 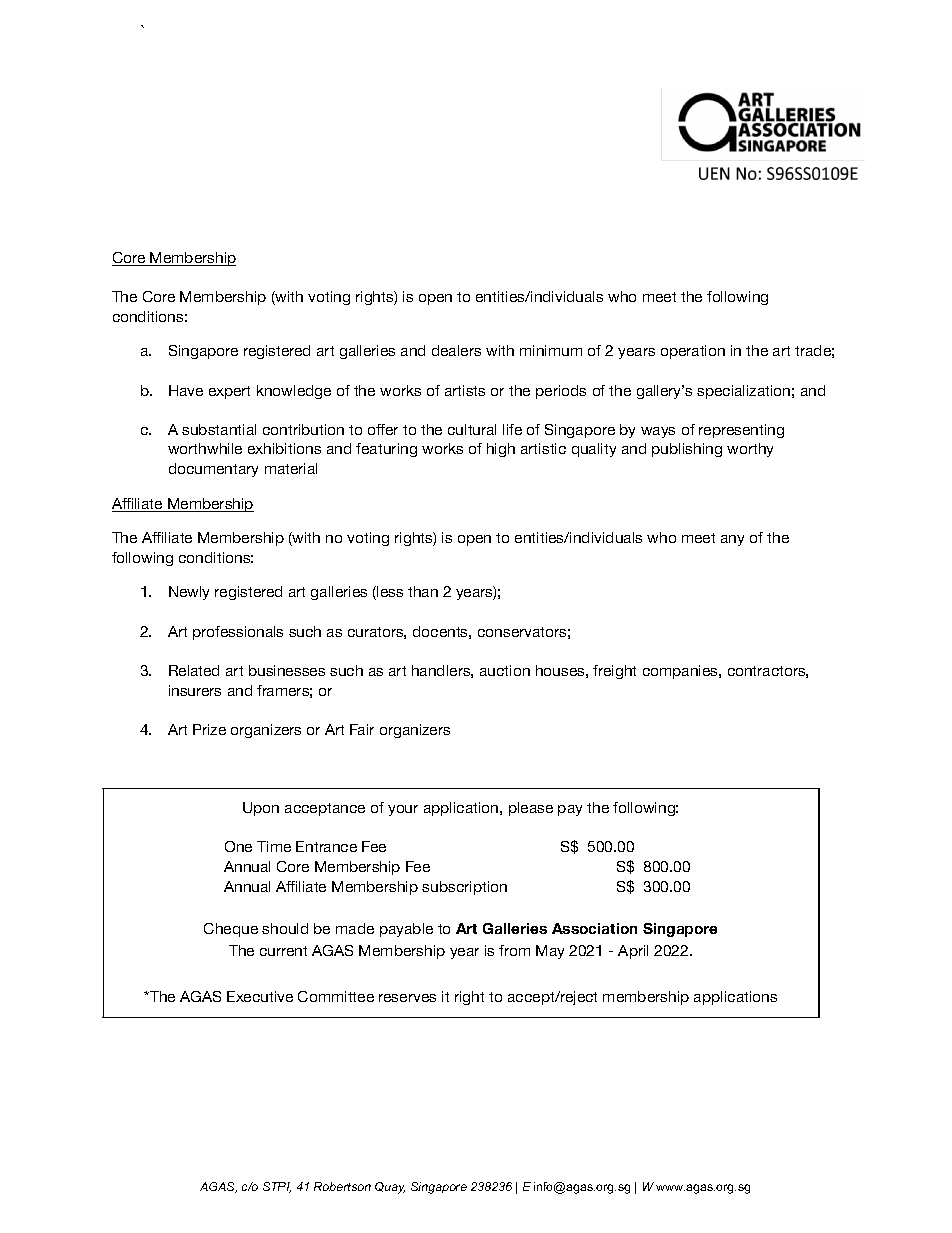 What do you see at coordinates (238, 633) in the screenshot?
I see `professionals` at bounding box center [238, 633].
